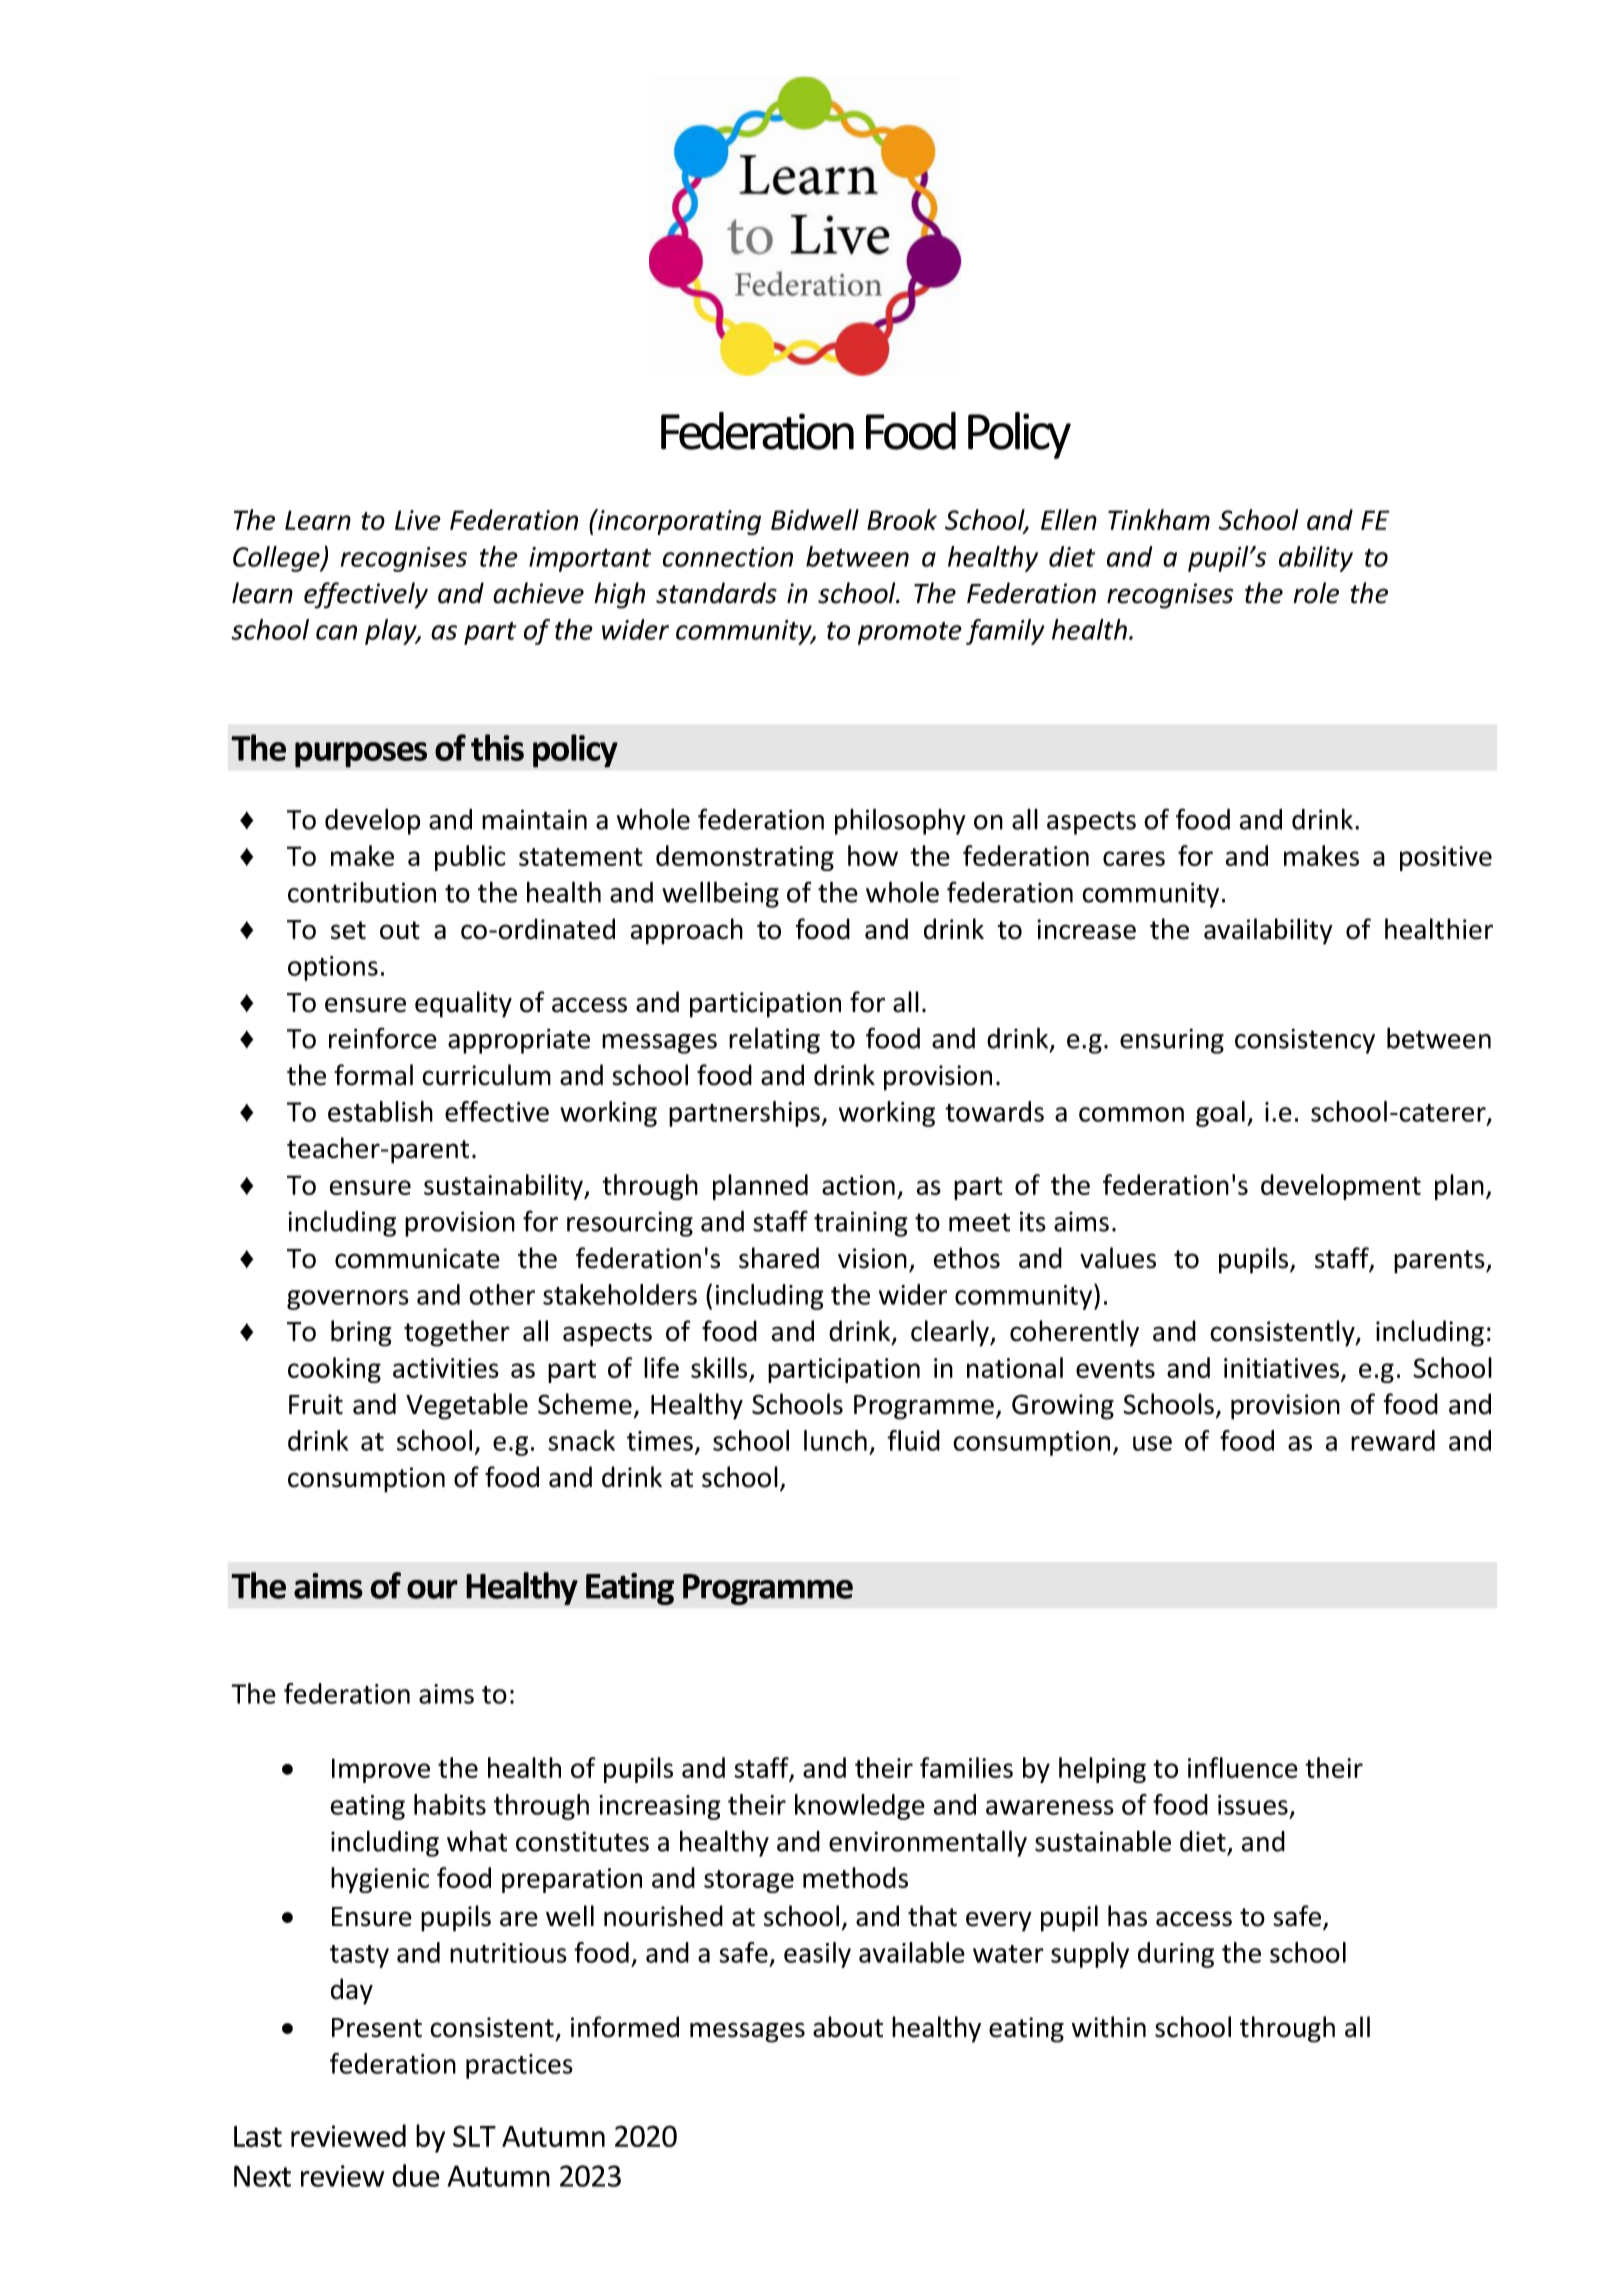  I want to click on Brook, so click(902, 519).
